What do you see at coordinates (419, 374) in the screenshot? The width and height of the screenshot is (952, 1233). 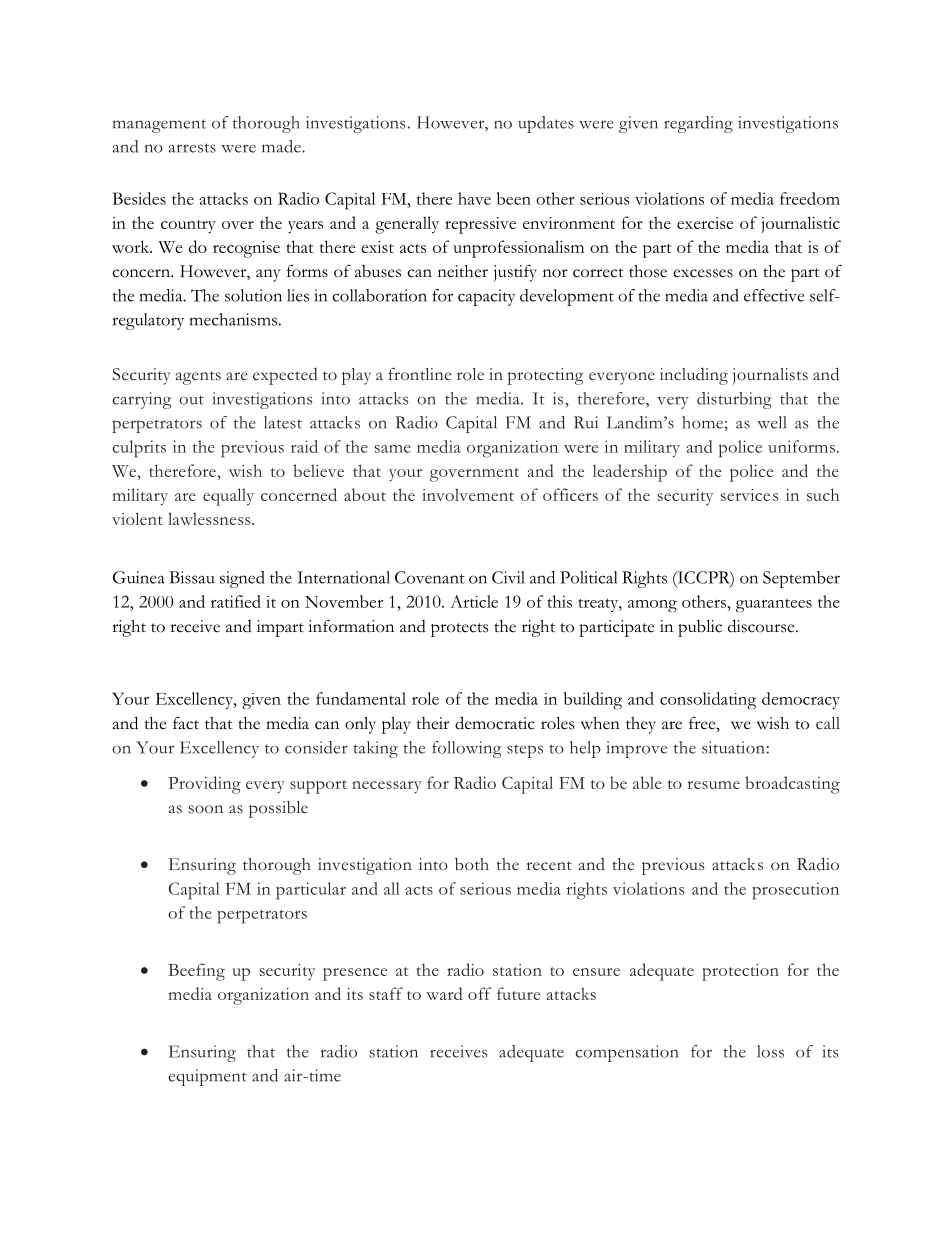 I see `frontline` at bounding box center [419, 374].
